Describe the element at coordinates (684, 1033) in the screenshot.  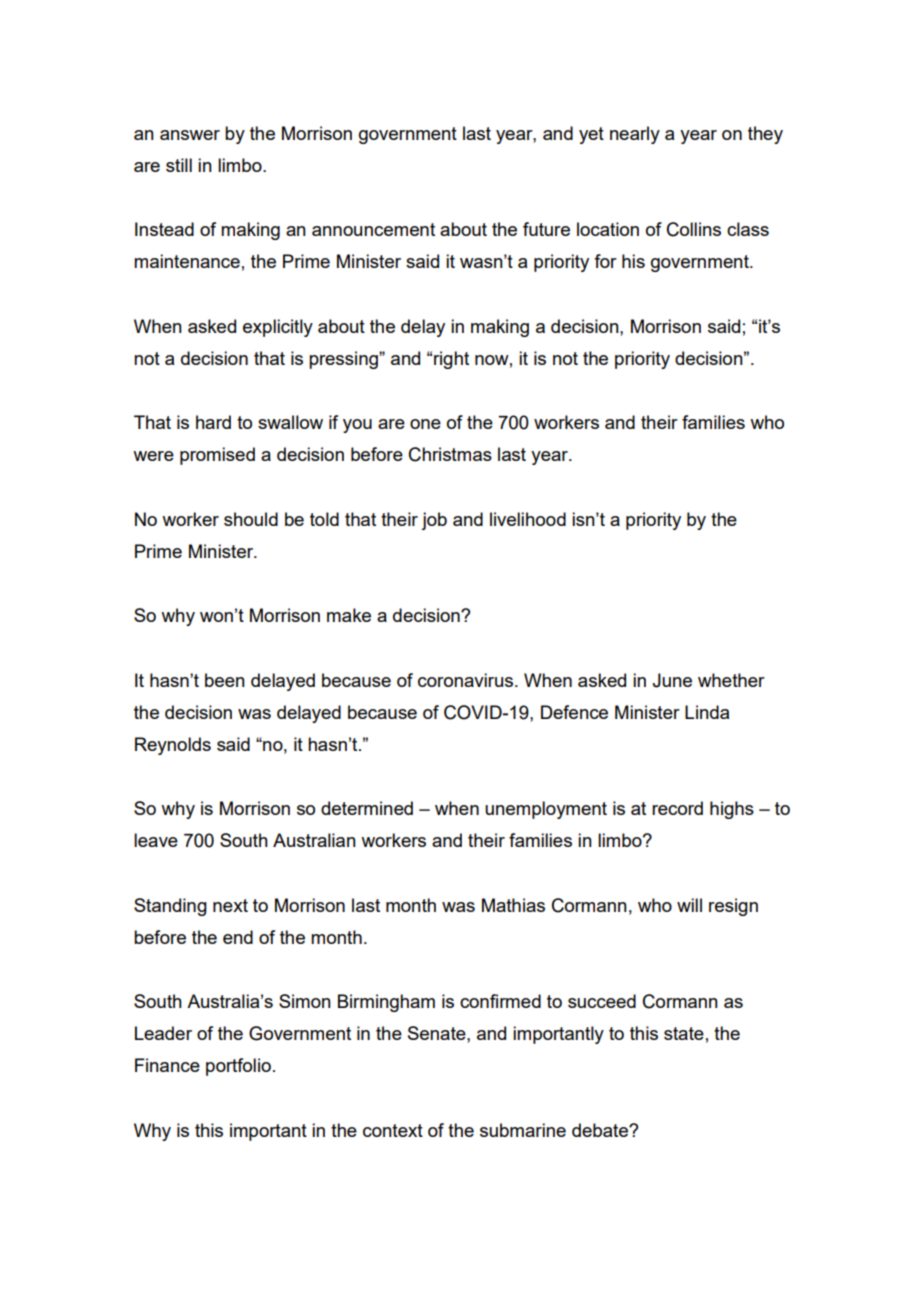
I see `state` at that location.
